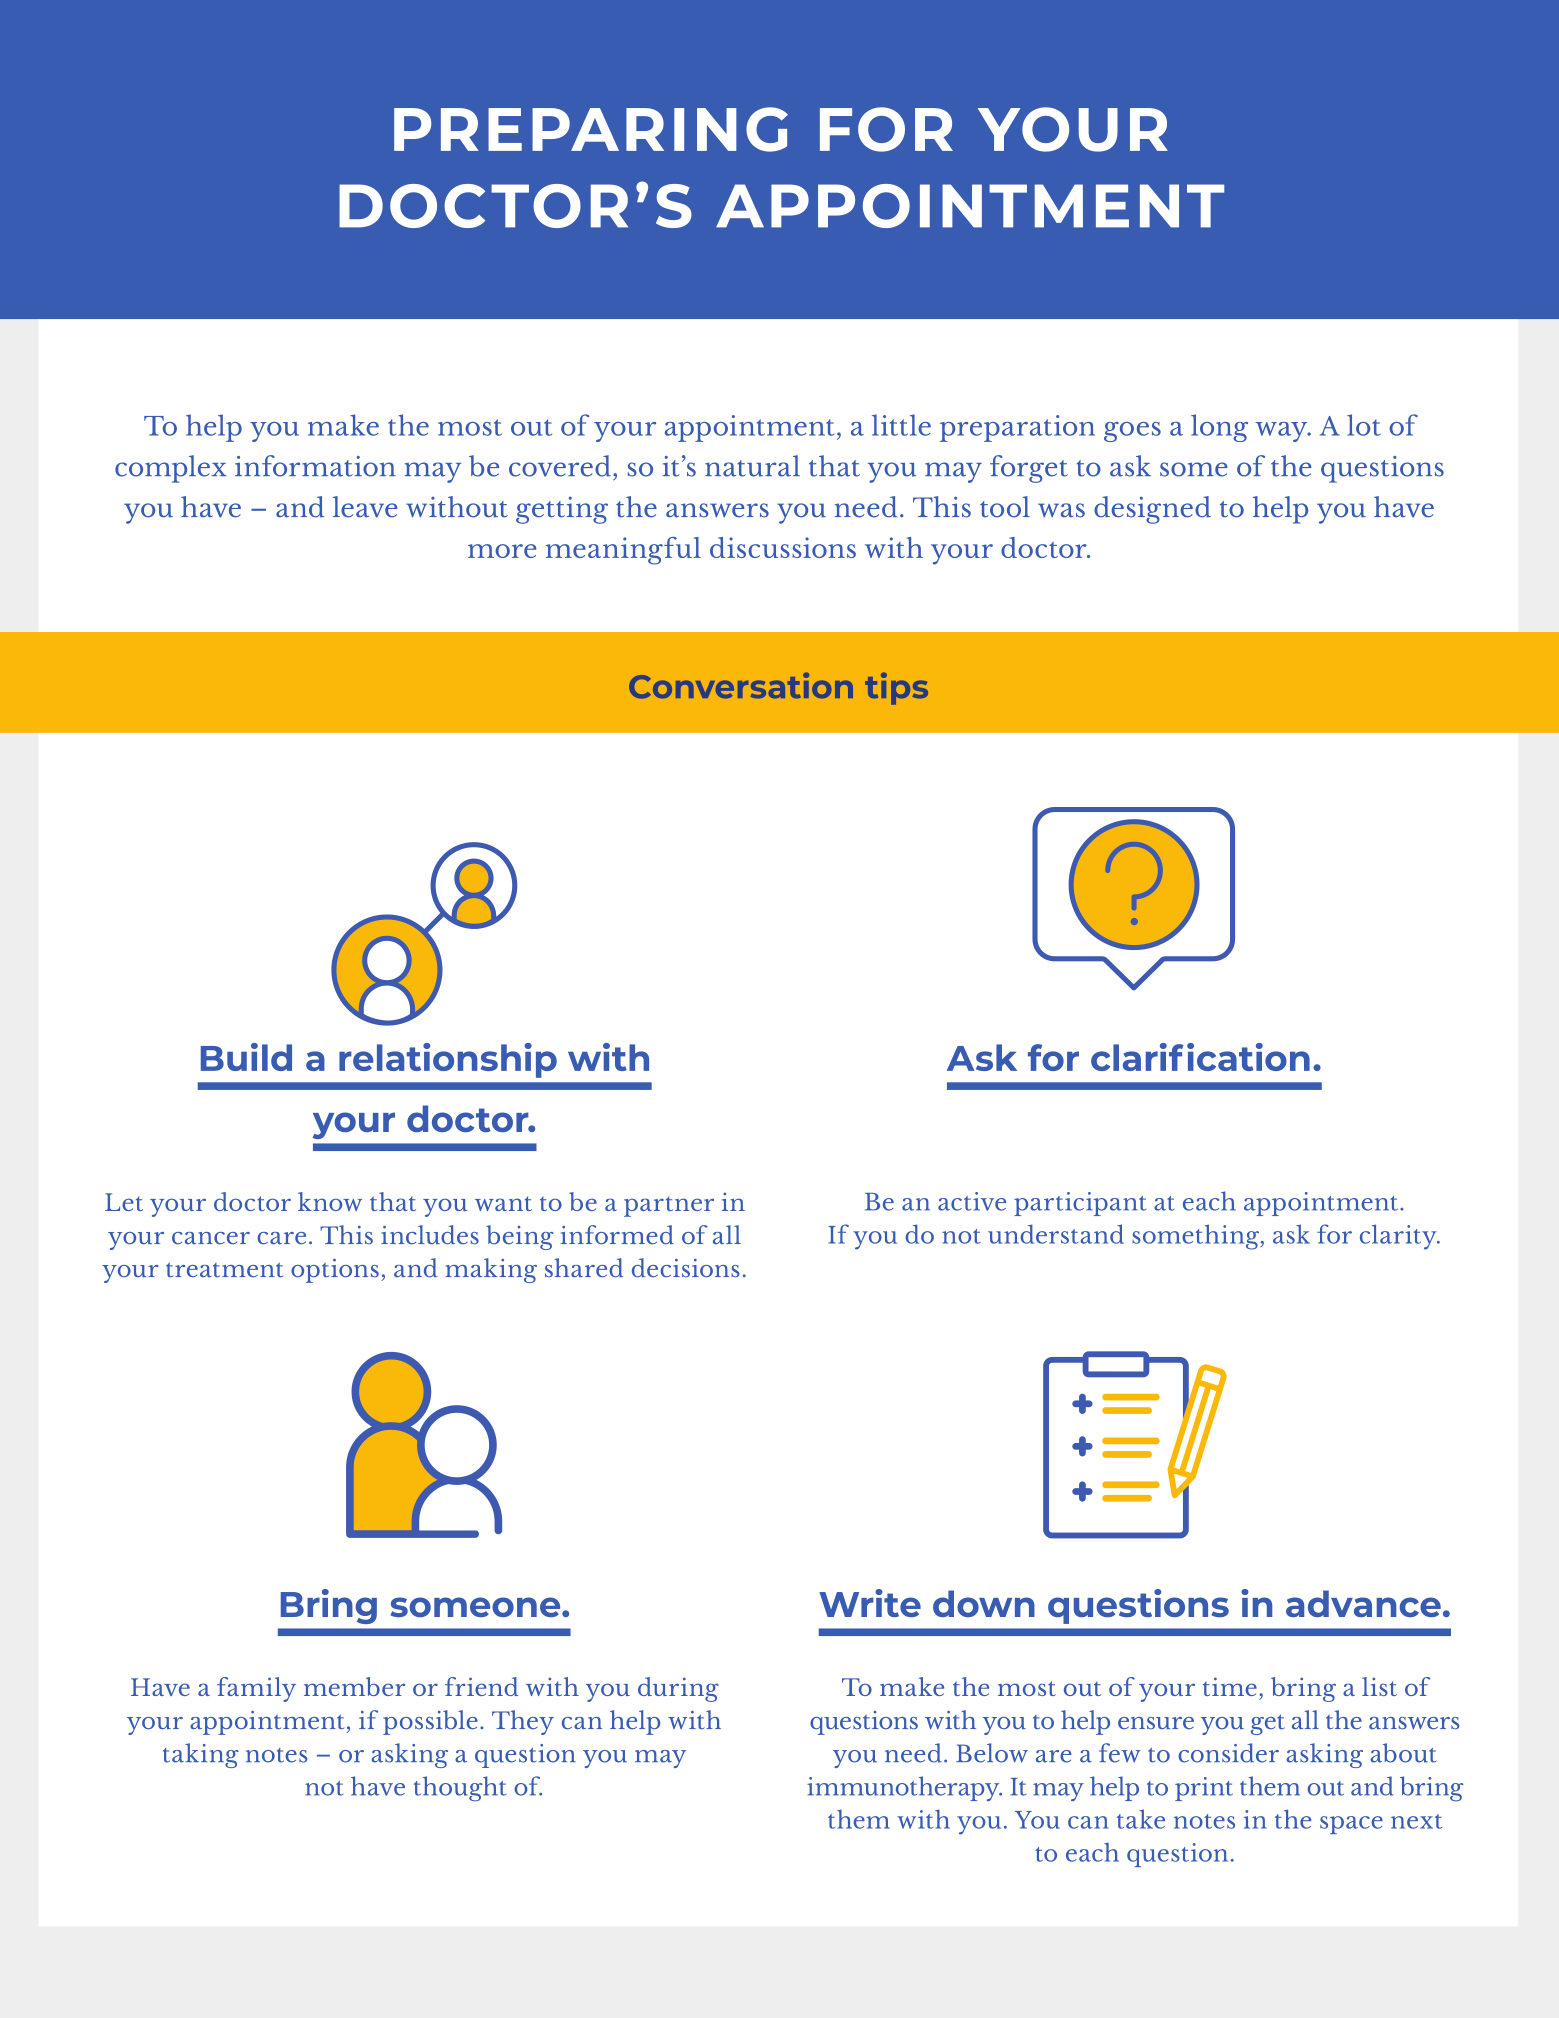 Image resolution: width=1559 pixels, height=2018 pixels. Describe the element at coordinates (1152, 510) in the page. I see `designed` at that location.
